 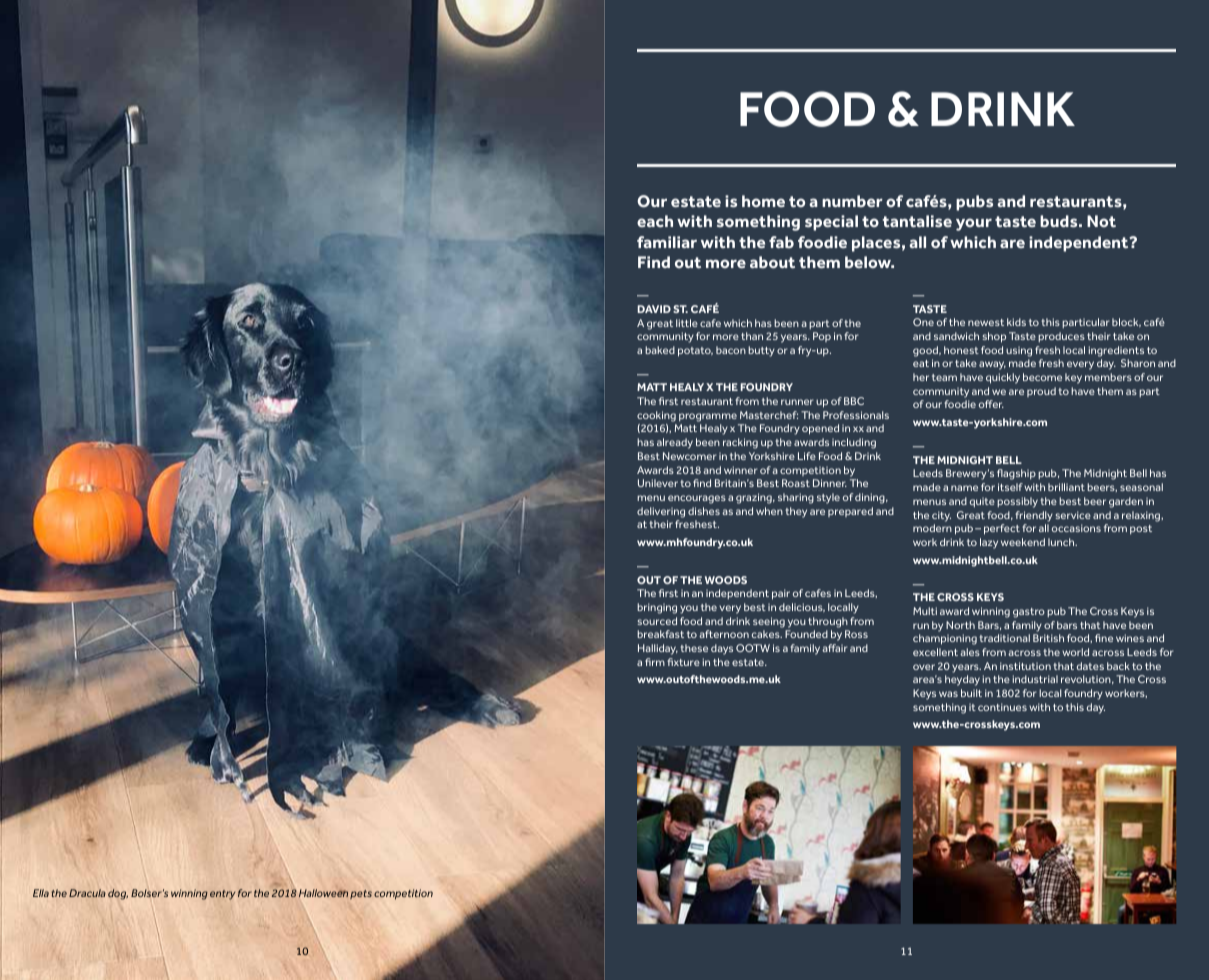 I want to click on baked, so click(x=660, y=350).
